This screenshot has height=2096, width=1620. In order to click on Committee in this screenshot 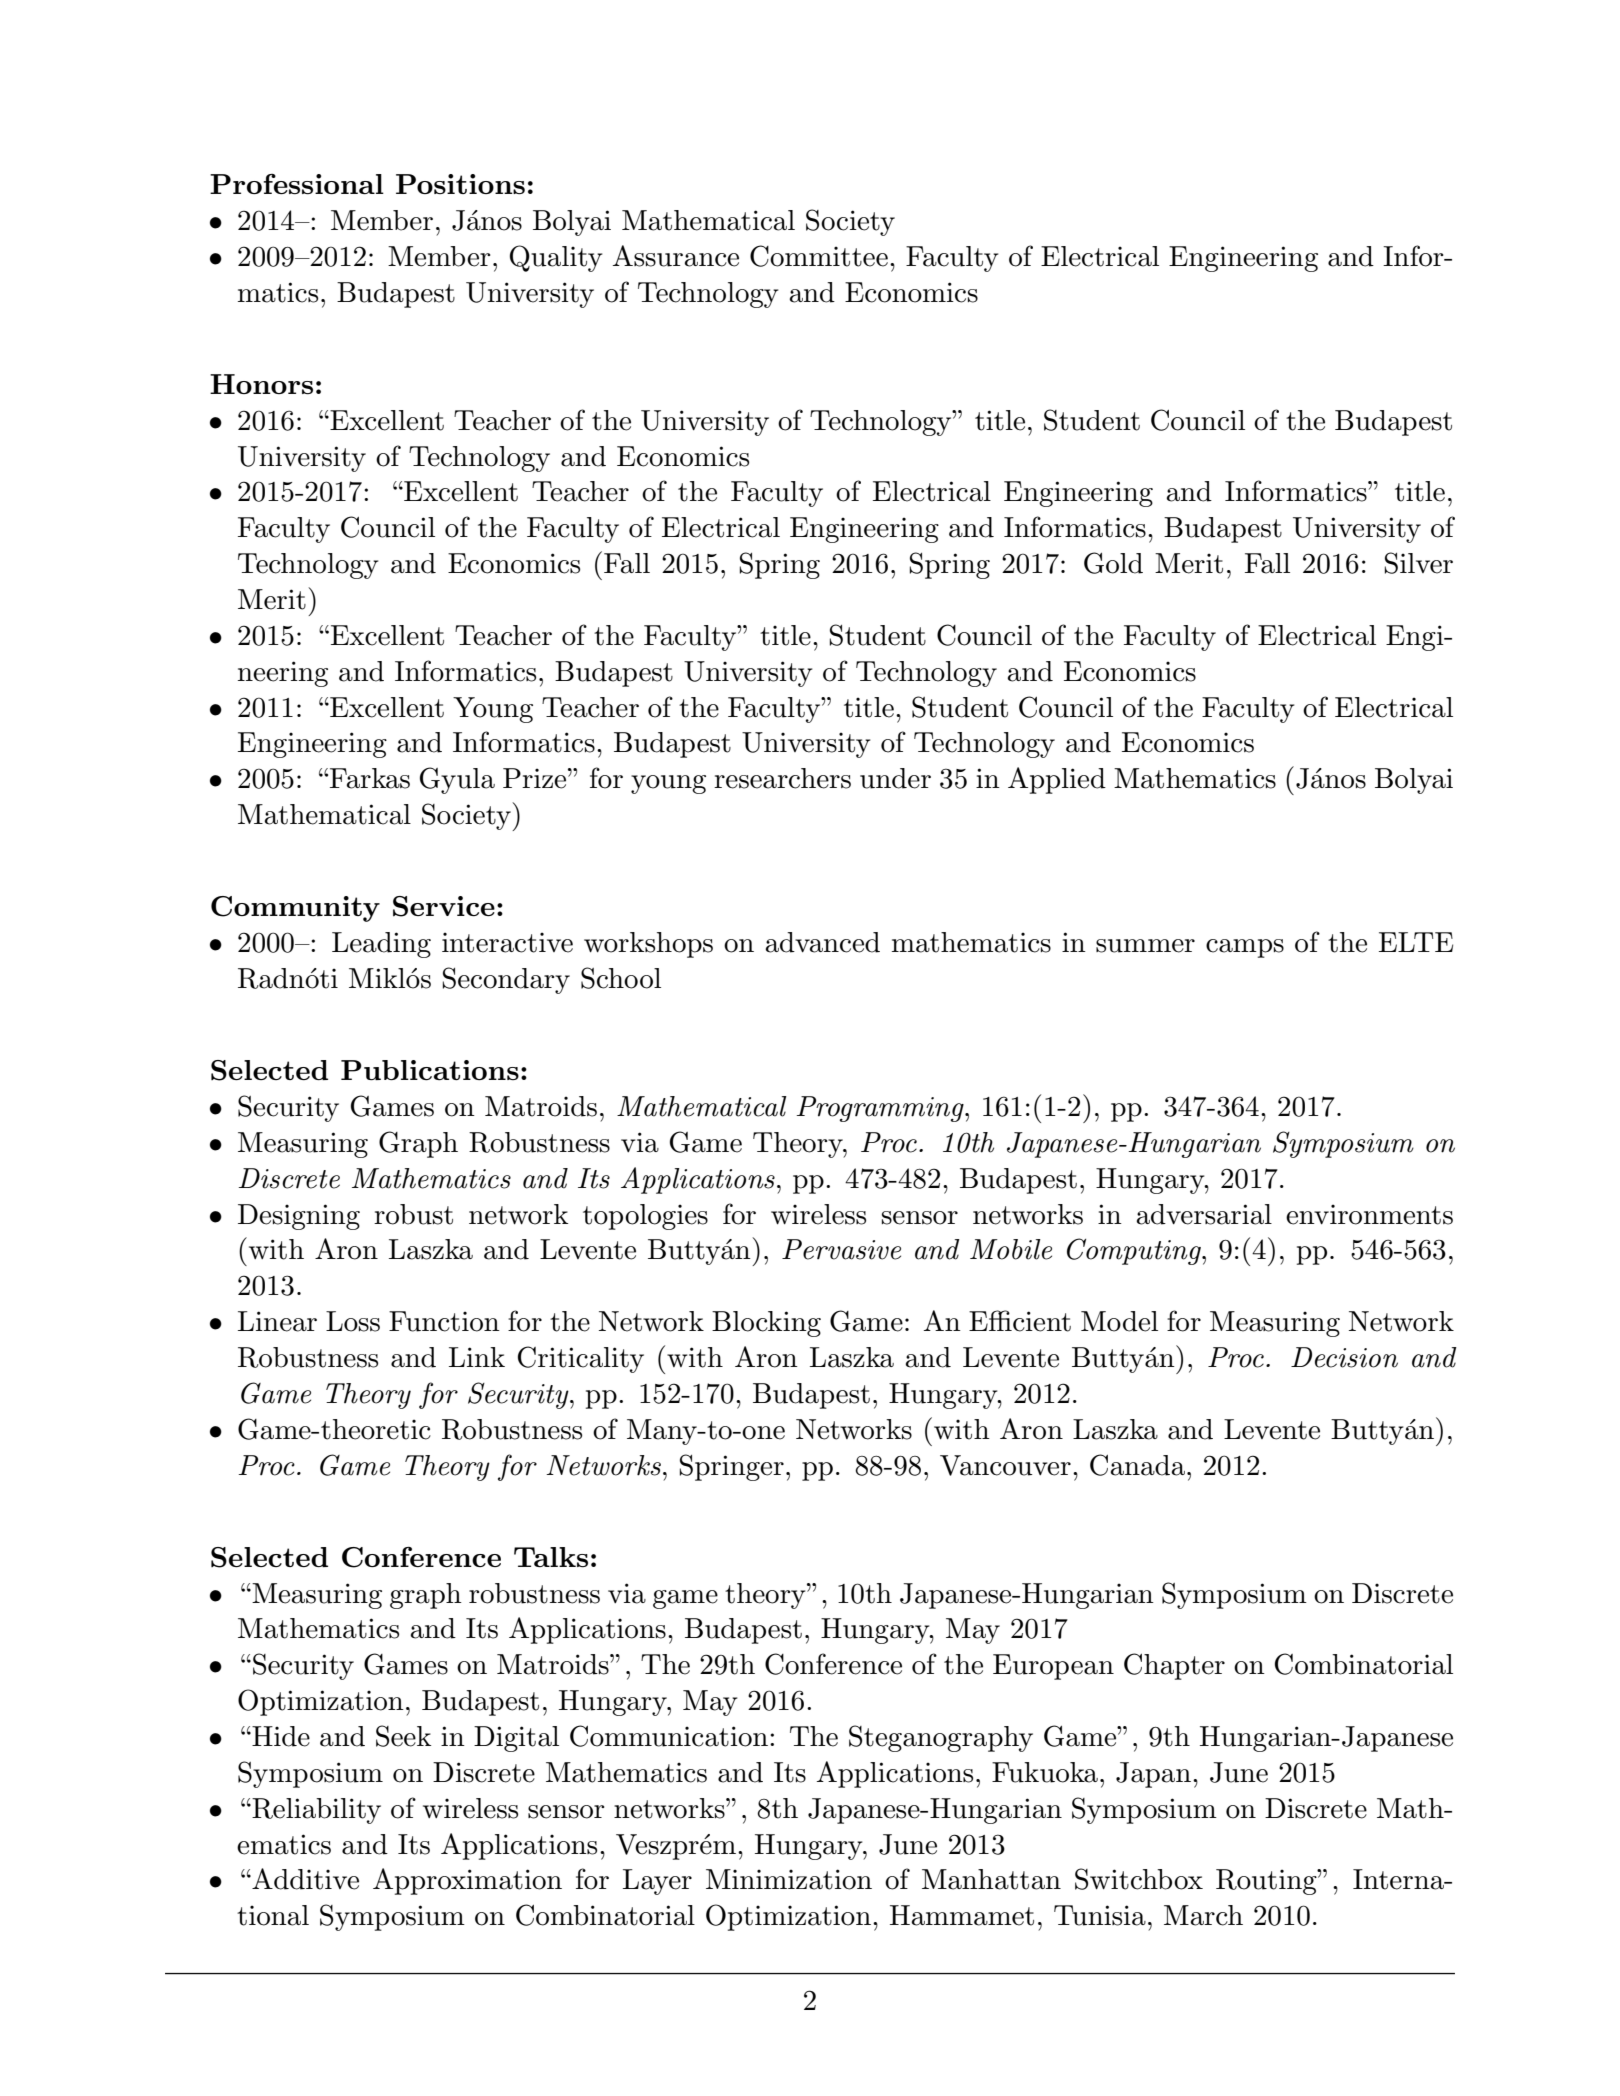, I will do `click(819, 256)`.
